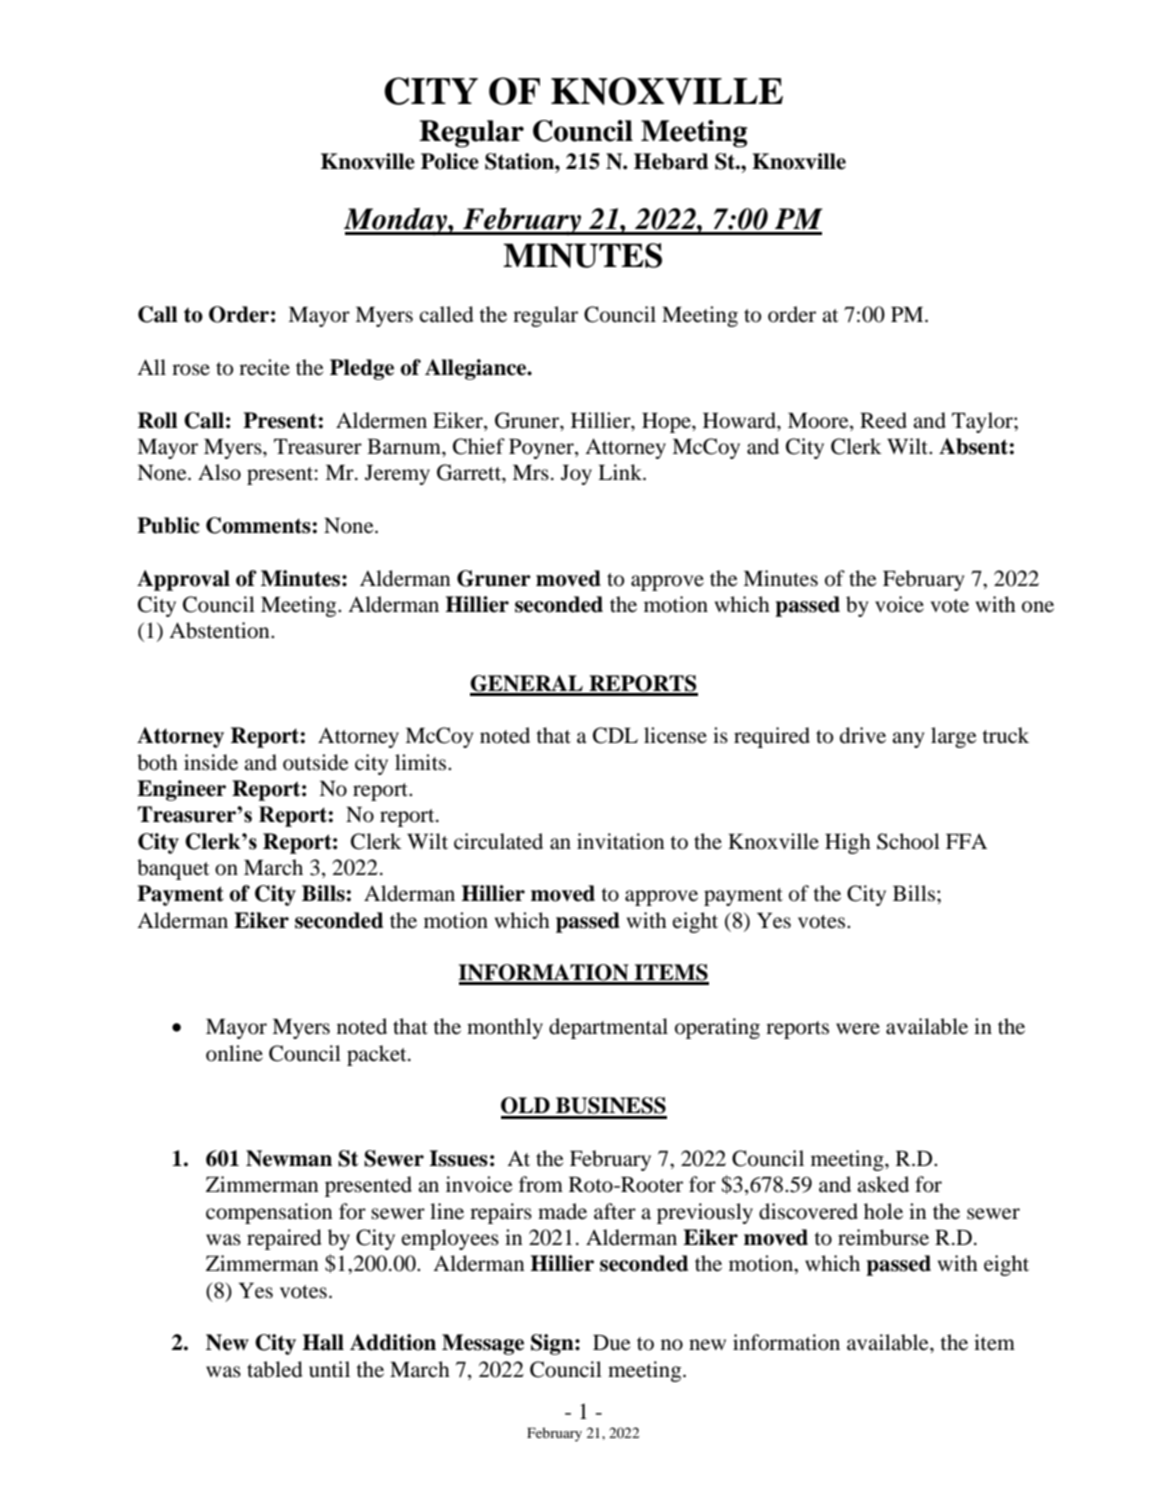 This page has height=1510, width=1167. What do you see at coordinates (671, 161) in the page?
I see `Hebard` at bounding box center [671, 161].
